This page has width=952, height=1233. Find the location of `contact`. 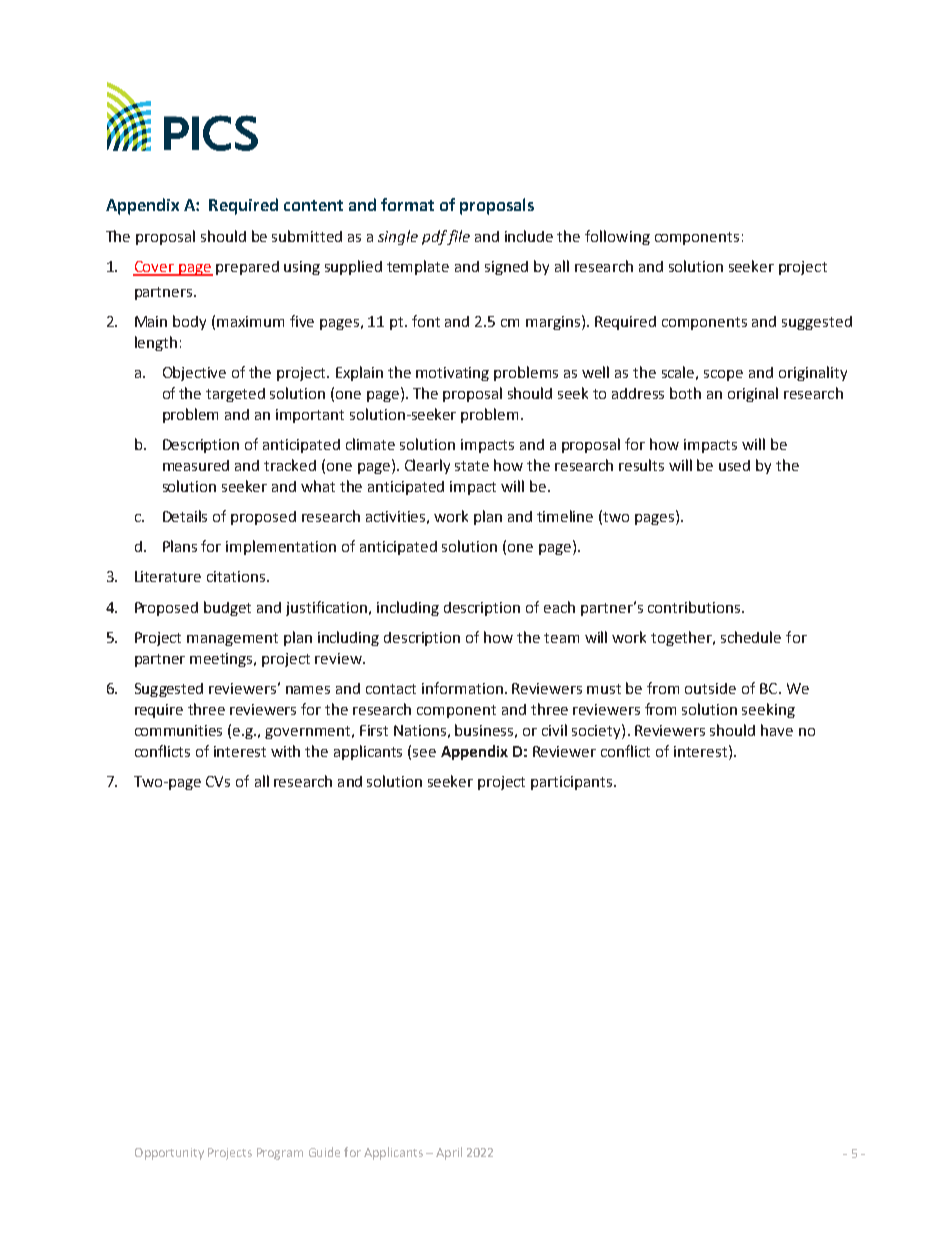

contact is located at coordinates (391, 689).
